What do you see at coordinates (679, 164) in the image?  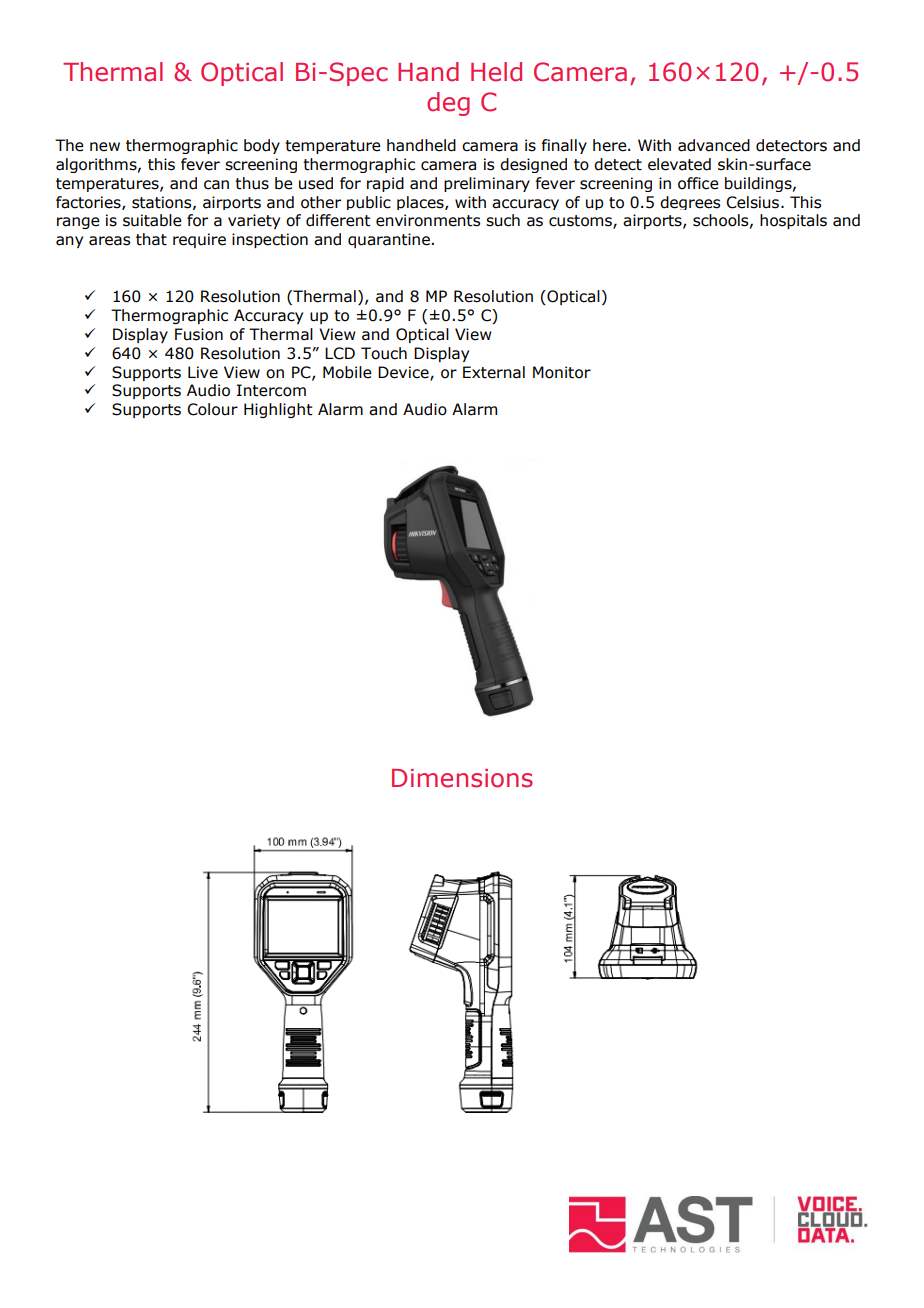 I see `elevated` at bounding box center [679, 164].
